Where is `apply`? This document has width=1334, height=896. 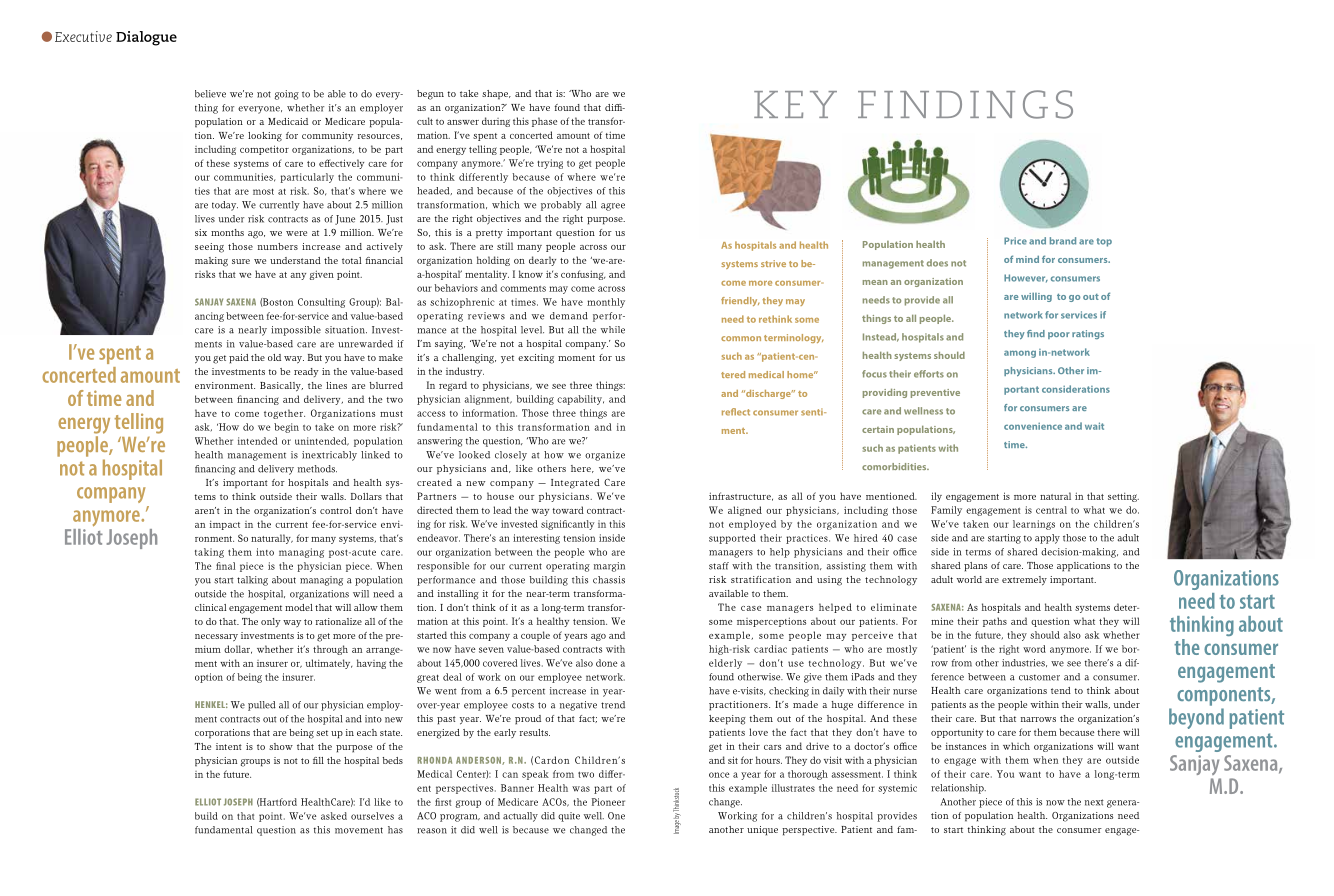
apply is located at coordinates (1047, 539).
